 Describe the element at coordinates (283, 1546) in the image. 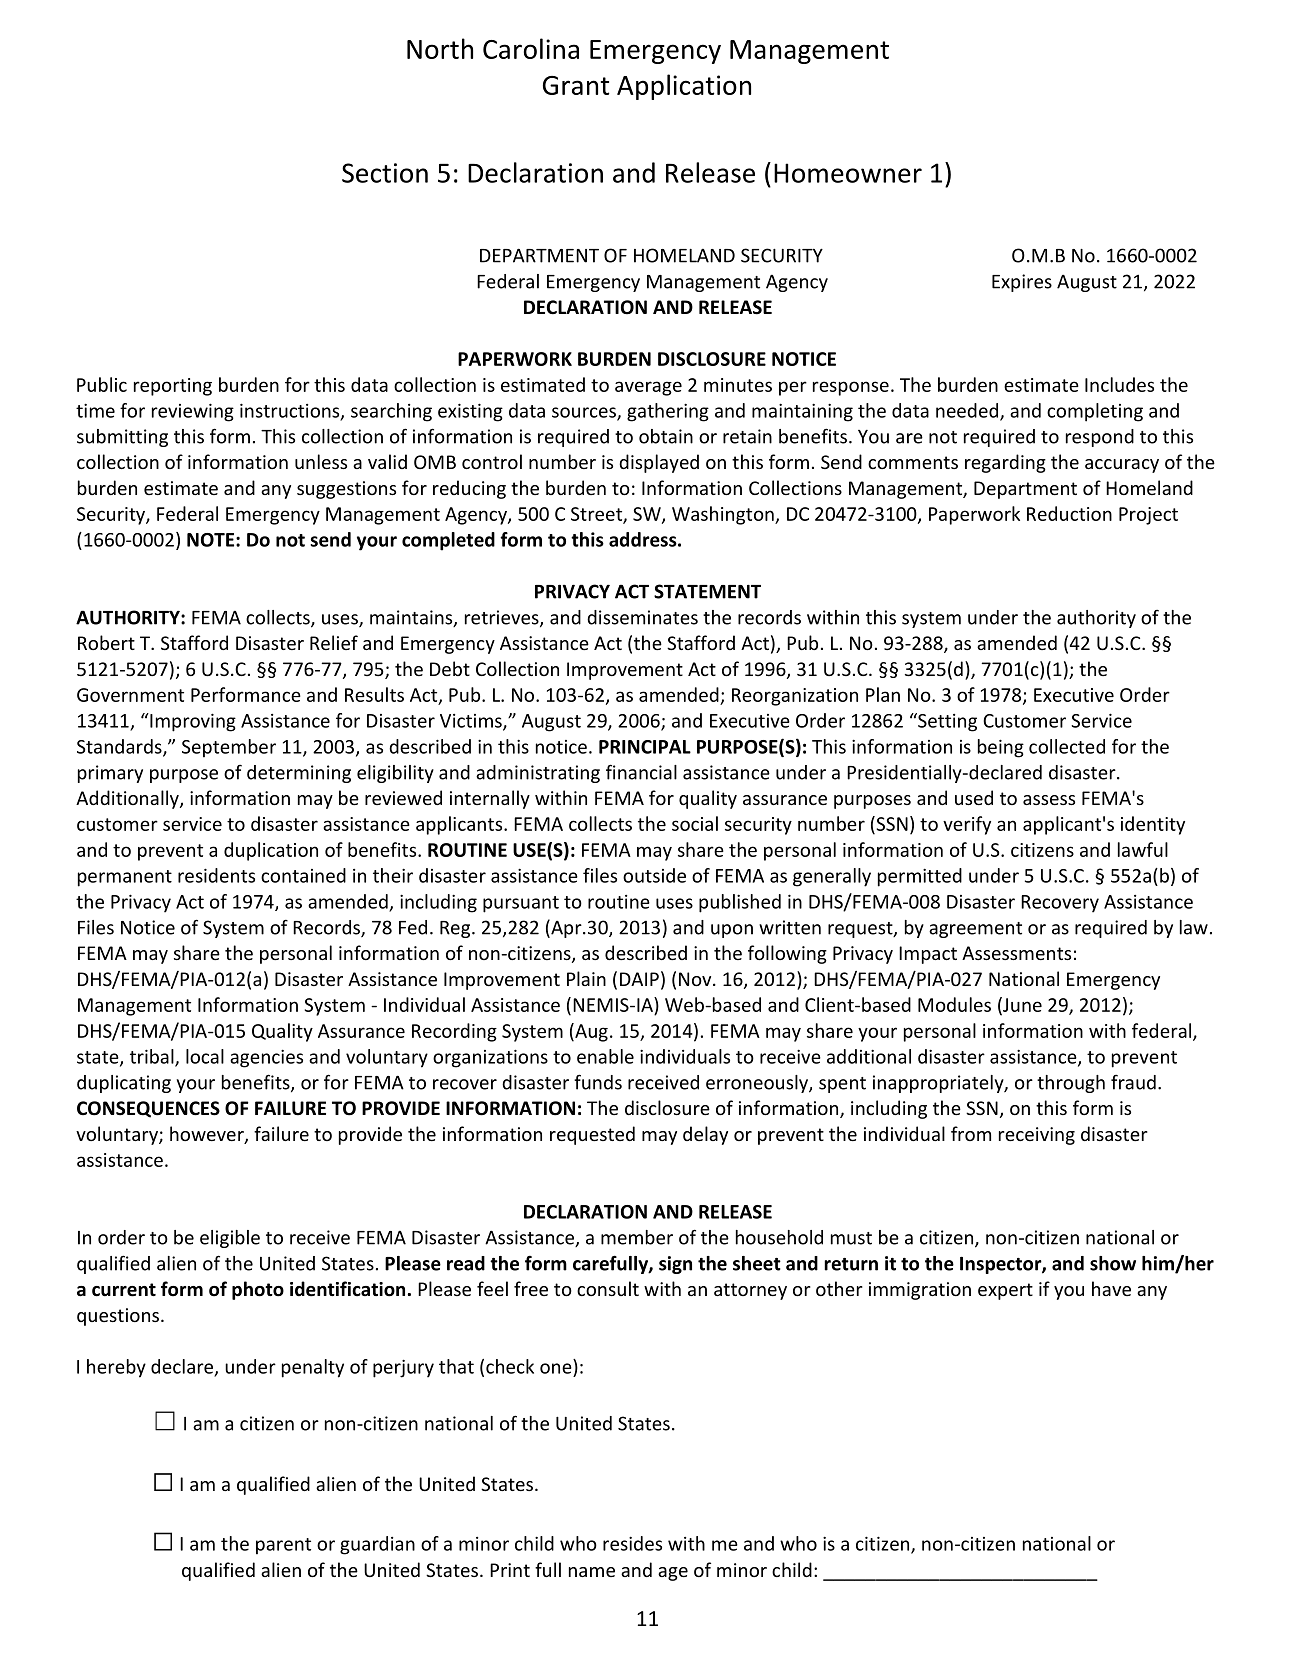

I see `parent` at that location.
